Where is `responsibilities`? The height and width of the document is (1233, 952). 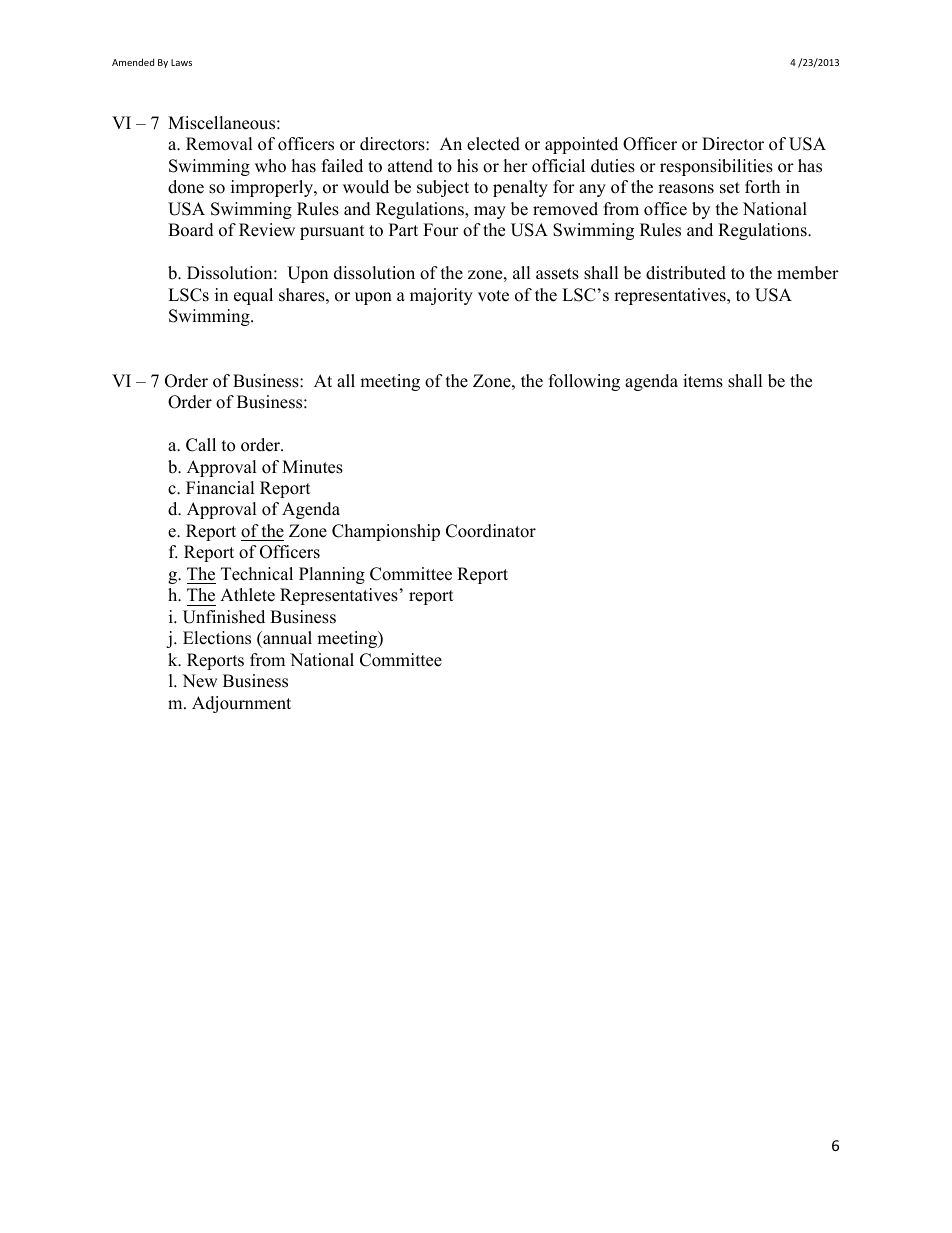
responsibilities is located at coordinates (716, 167).
